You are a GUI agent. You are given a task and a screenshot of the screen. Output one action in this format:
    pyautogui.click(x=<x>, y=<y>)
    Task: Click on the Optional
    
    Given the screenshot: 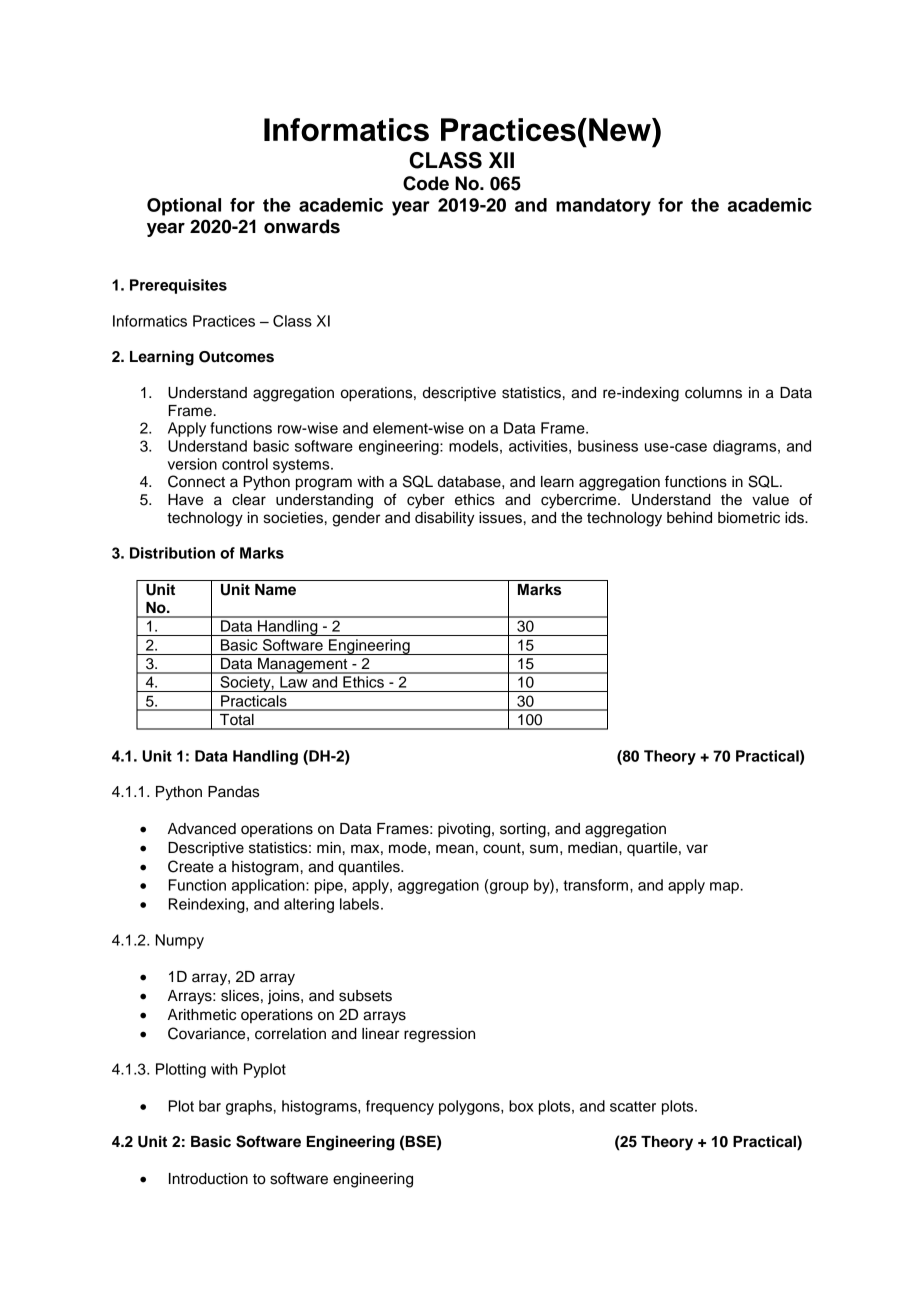 What is the action you would take?
    pyautogui.click(x=184, y=207)
